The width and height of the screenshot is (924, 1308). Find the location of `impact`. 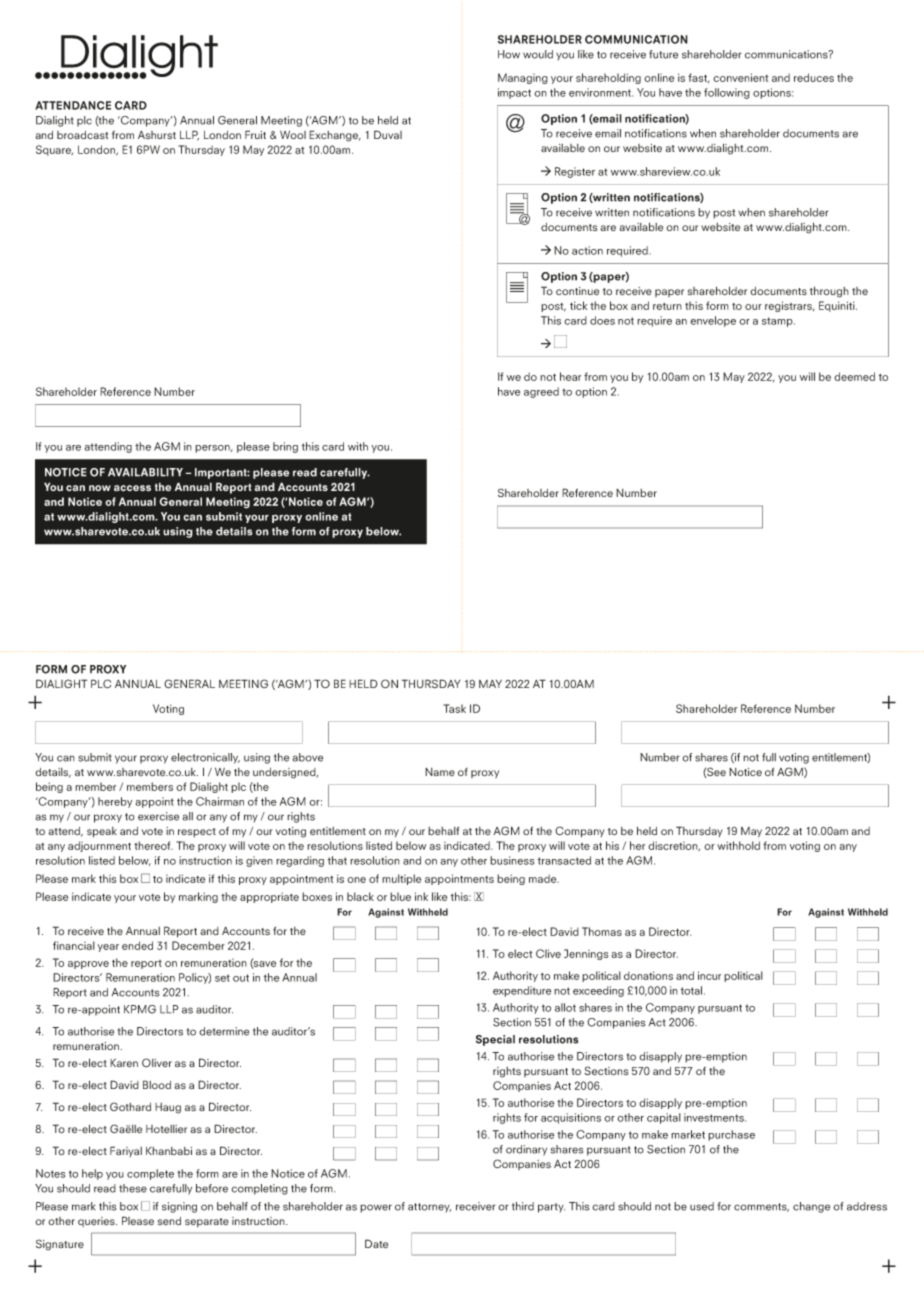

impact is located at coordinates (514, 93).
